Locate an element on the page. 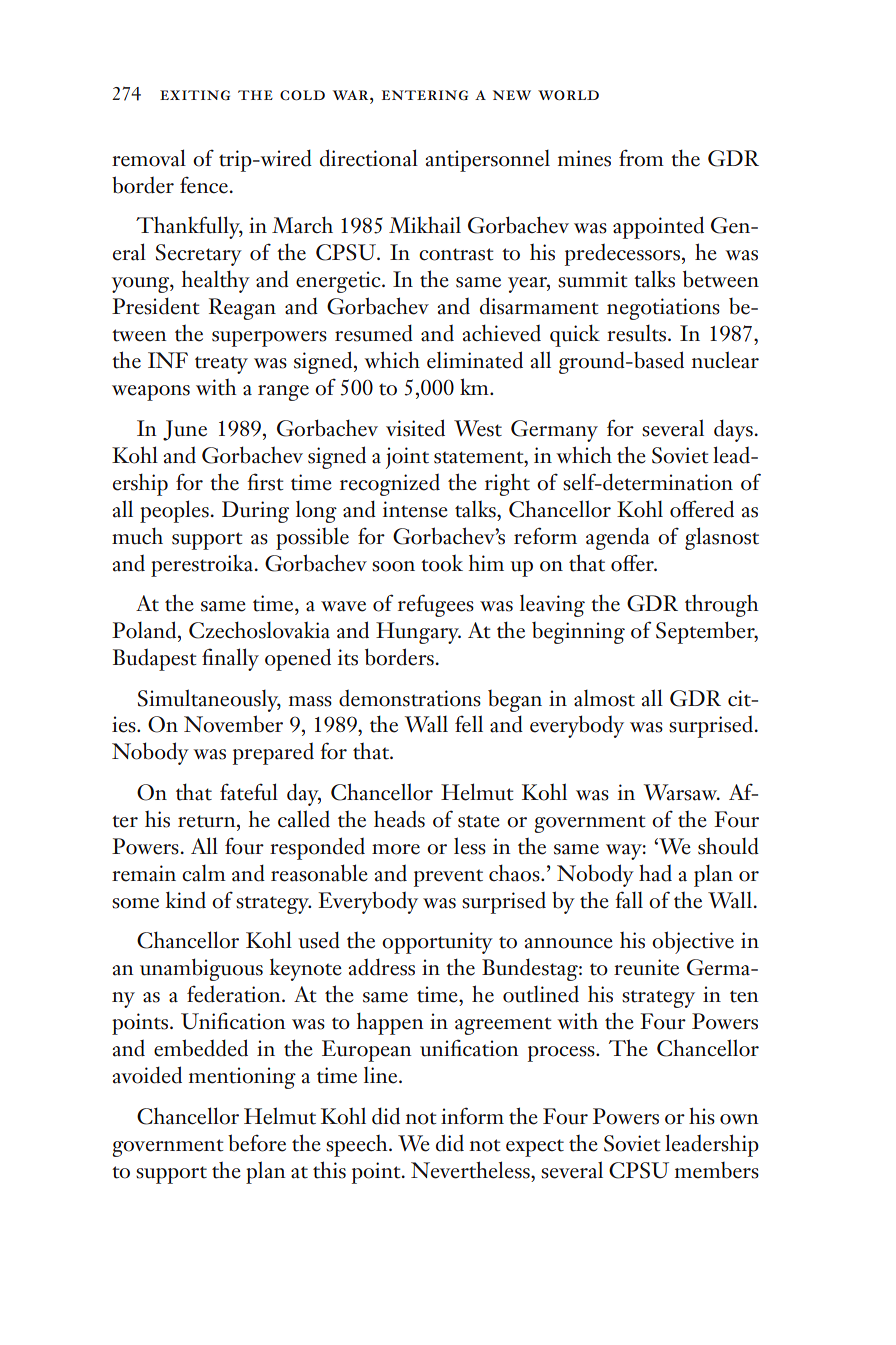 The image size is (896, 1345). June is located at coordinates (185, 430).
